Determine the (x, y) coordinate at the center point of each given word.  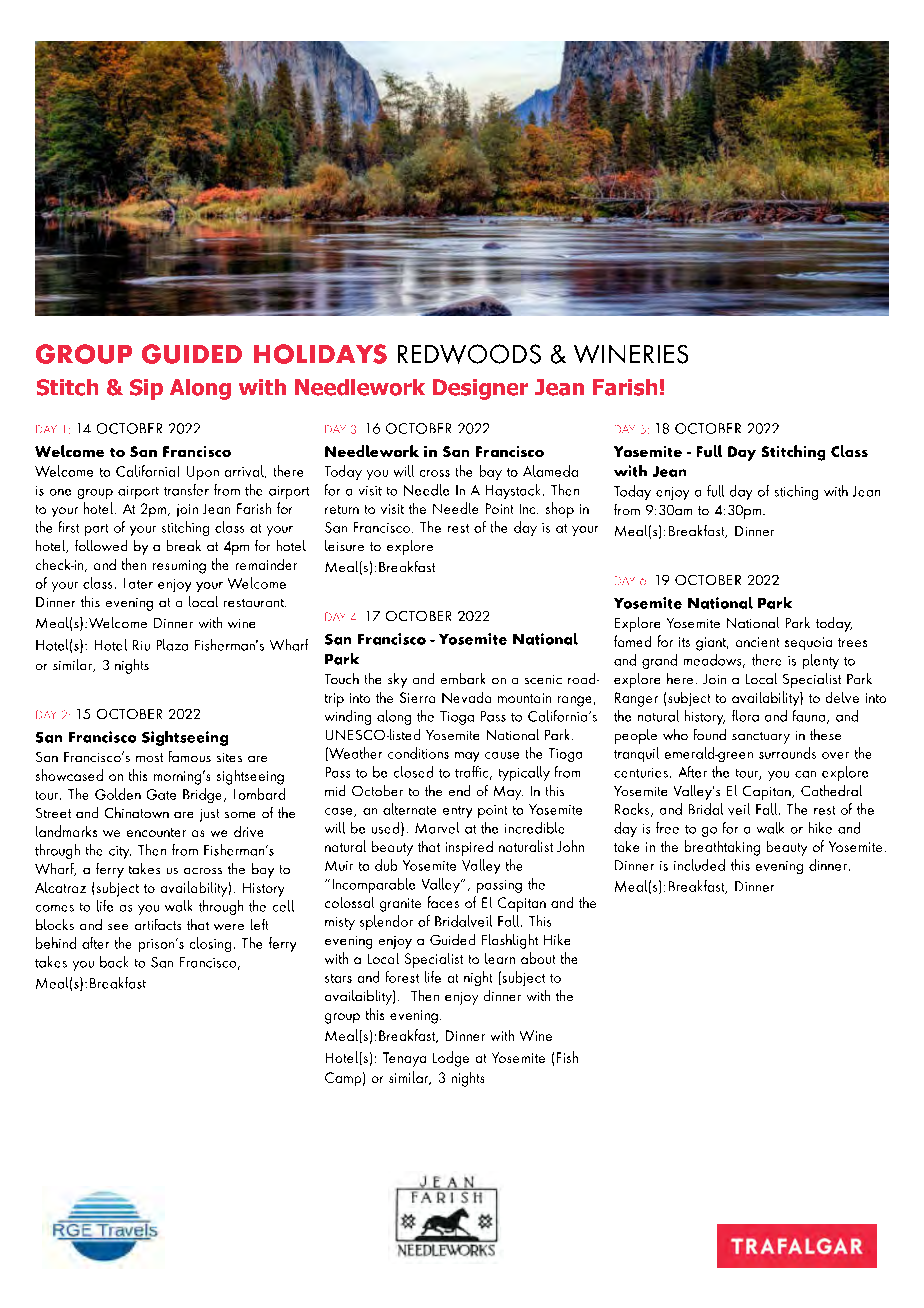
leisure (344, 545)
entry (457, 812)
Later (138, 583)
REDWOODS (469, 354)
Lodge (451, 1059)
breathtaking (722, 848)
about (538, 958)
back (114, 962)
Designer (480, 389)
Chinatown (137, 812)
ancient (757, 642)
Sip (146, 389)
